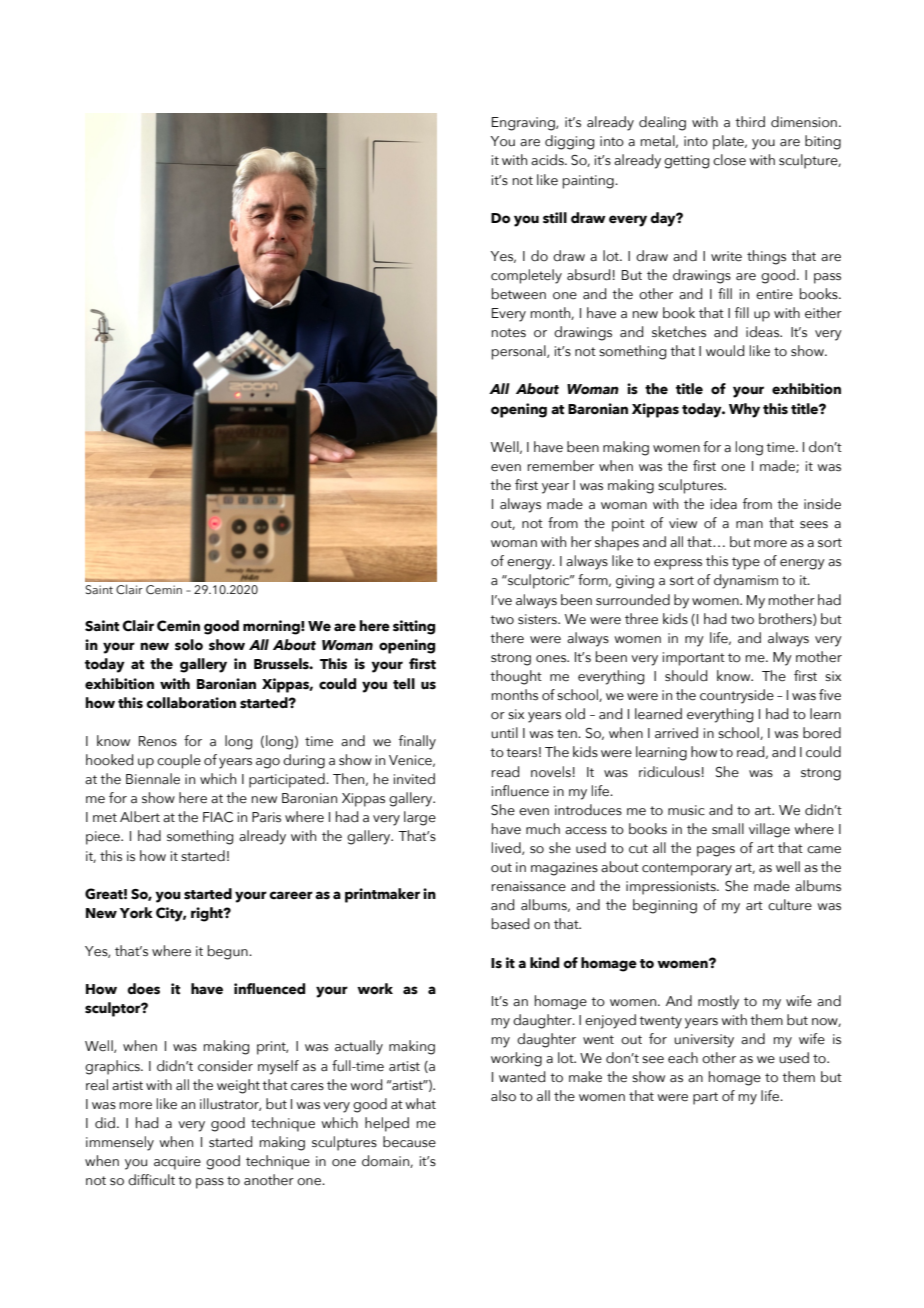 This screenshot has height=1308, width=924. Describe the element at coordinates (744, 410) in the screenshot. I see `Why` at that location.
